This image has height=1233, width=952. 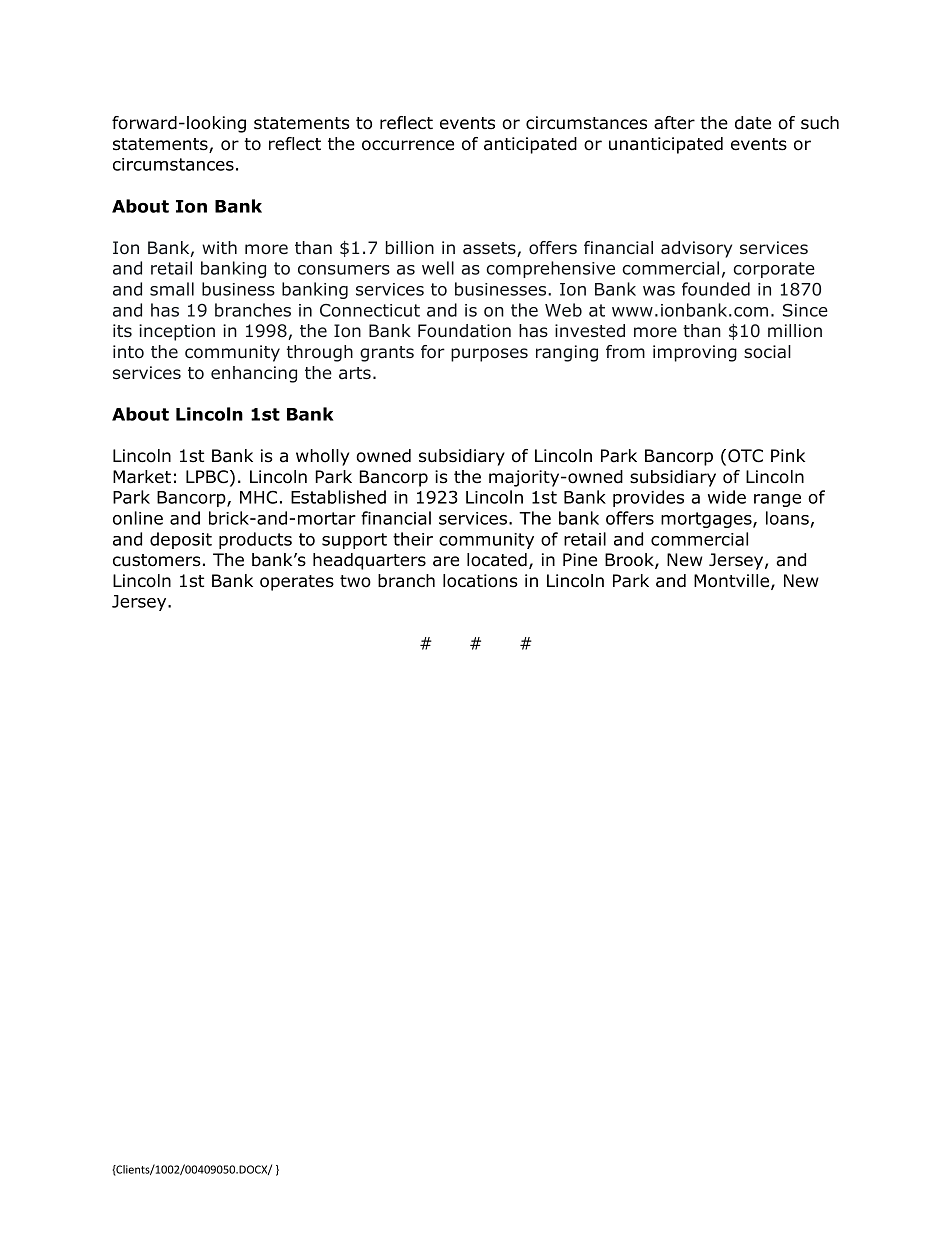 What do you see at coordinates (767, 352) in the image?
I see `social` at bounding box center [767, 352].
